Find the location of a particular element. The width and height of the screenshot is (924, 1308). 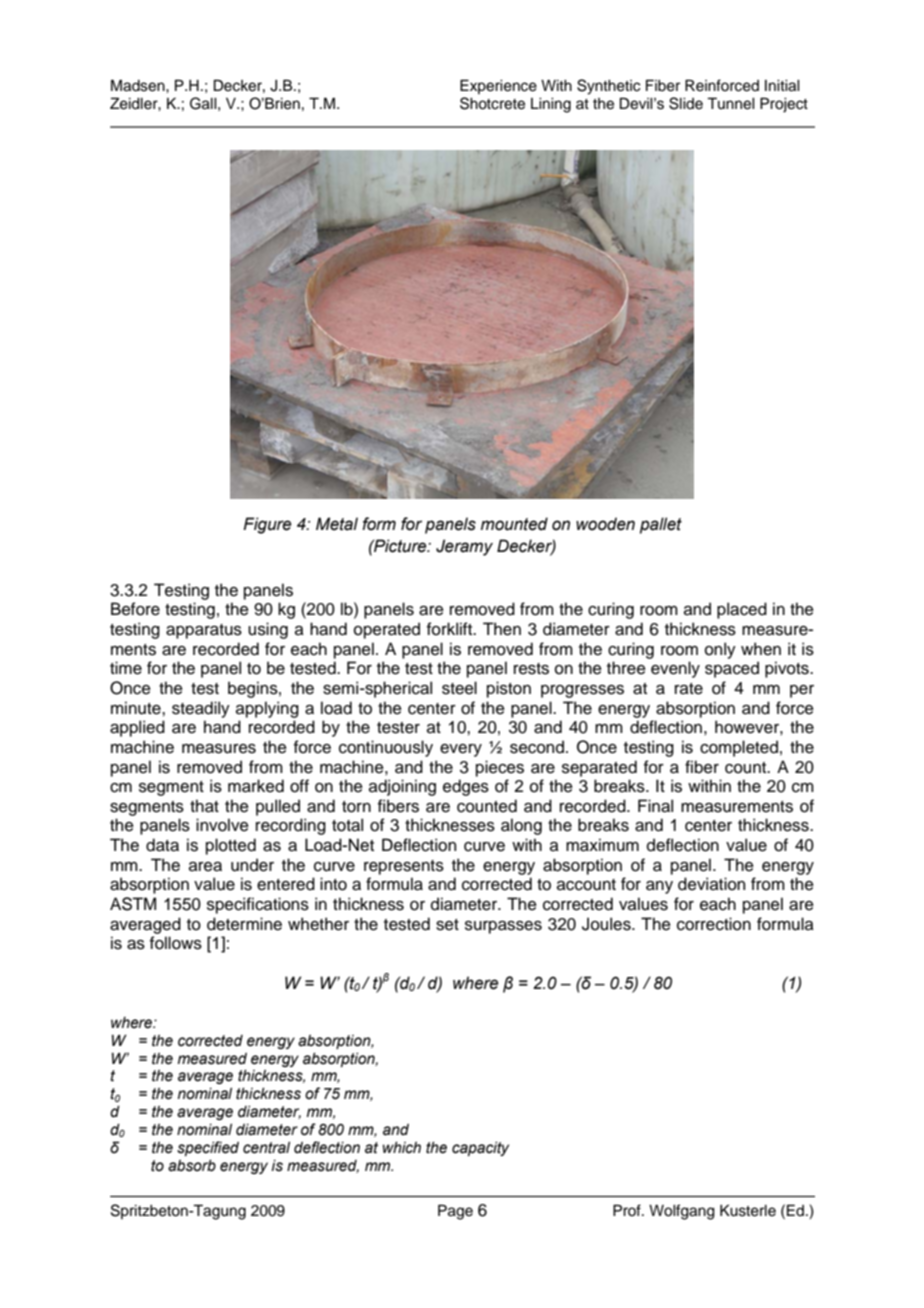

completed is located at coordinates (739, 748).
